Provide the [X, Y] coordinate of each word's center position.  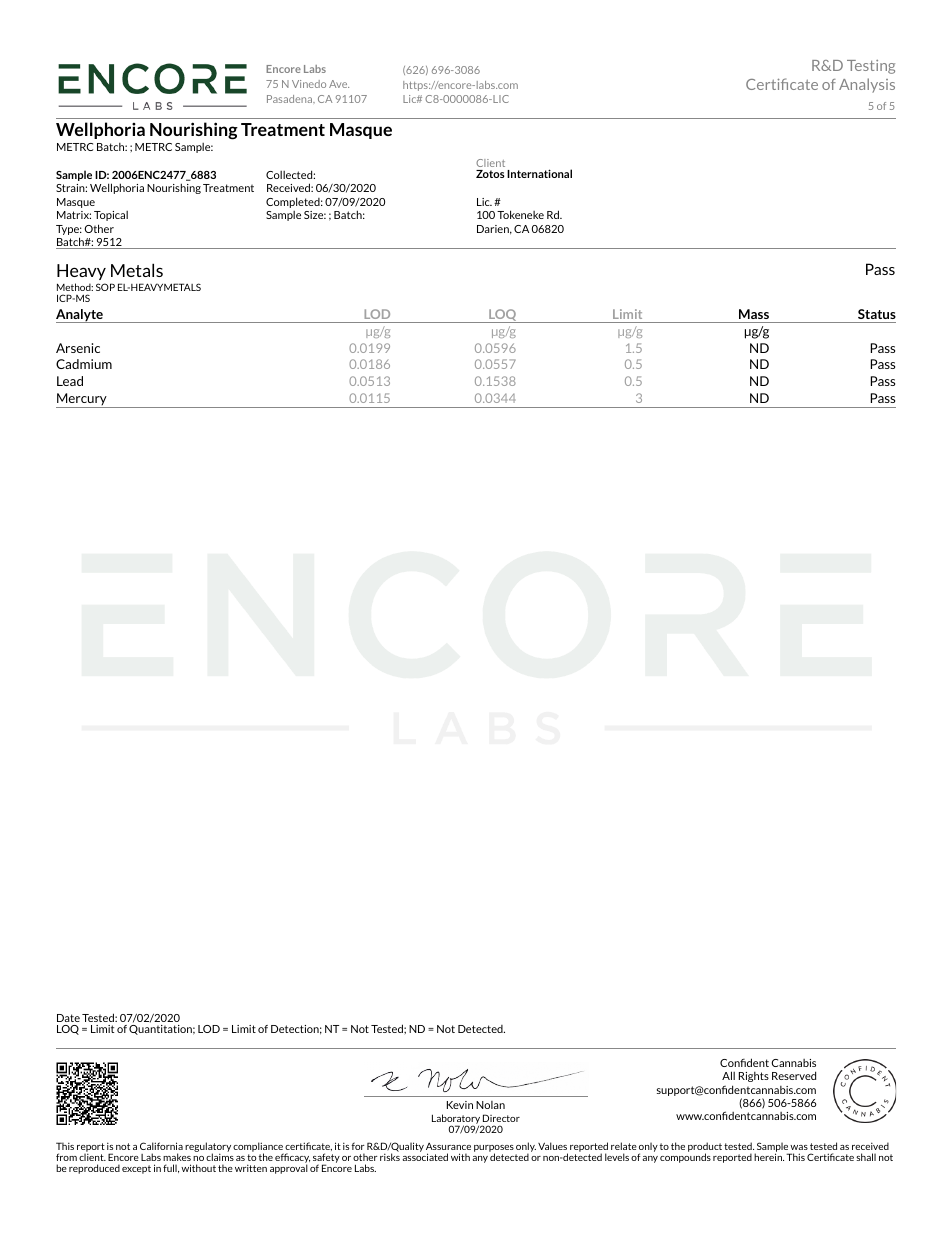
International [539, 173]
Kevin [460, 1105]
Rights [754, 1077]
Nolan [490, 1105]
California [161, 1146]
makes [177, 1157]
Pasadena [291, 99]
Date [68, 1018]
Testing [871, 67]
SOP [105, 287]
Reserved [794, 1075]
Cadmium [84, 364]
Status [877, 314]
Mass [754, 314]
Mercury [82, 400]
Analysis [867, 85]
